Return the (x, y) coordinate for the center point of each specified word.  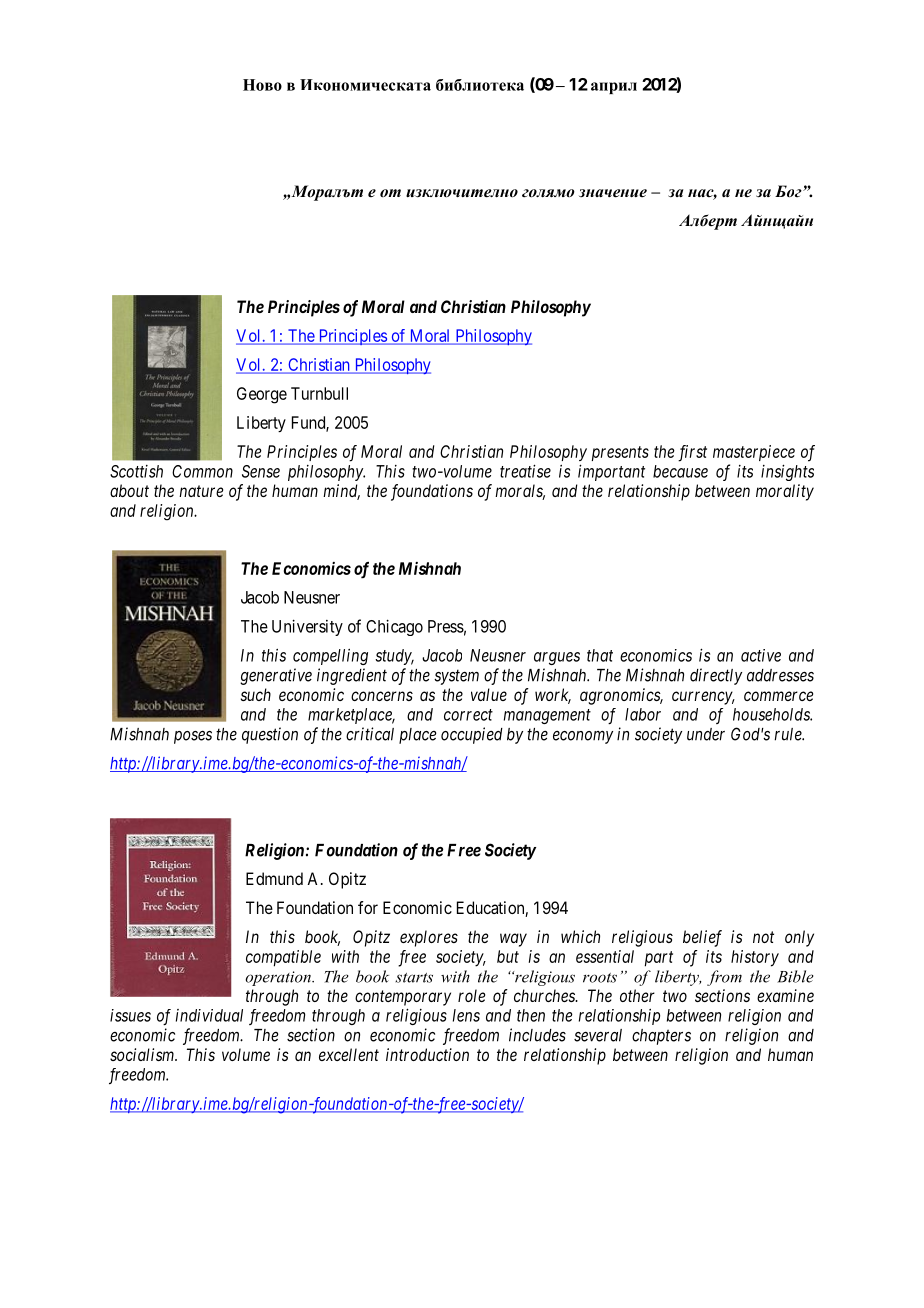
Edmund (274, 878)
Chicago (394, 627)
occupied (472, 735)
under (706, 734)
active (761, 655)
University (307, 627)
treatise (525, 471)
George (262, 395)
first (692, 453)
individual (209, 1015)
